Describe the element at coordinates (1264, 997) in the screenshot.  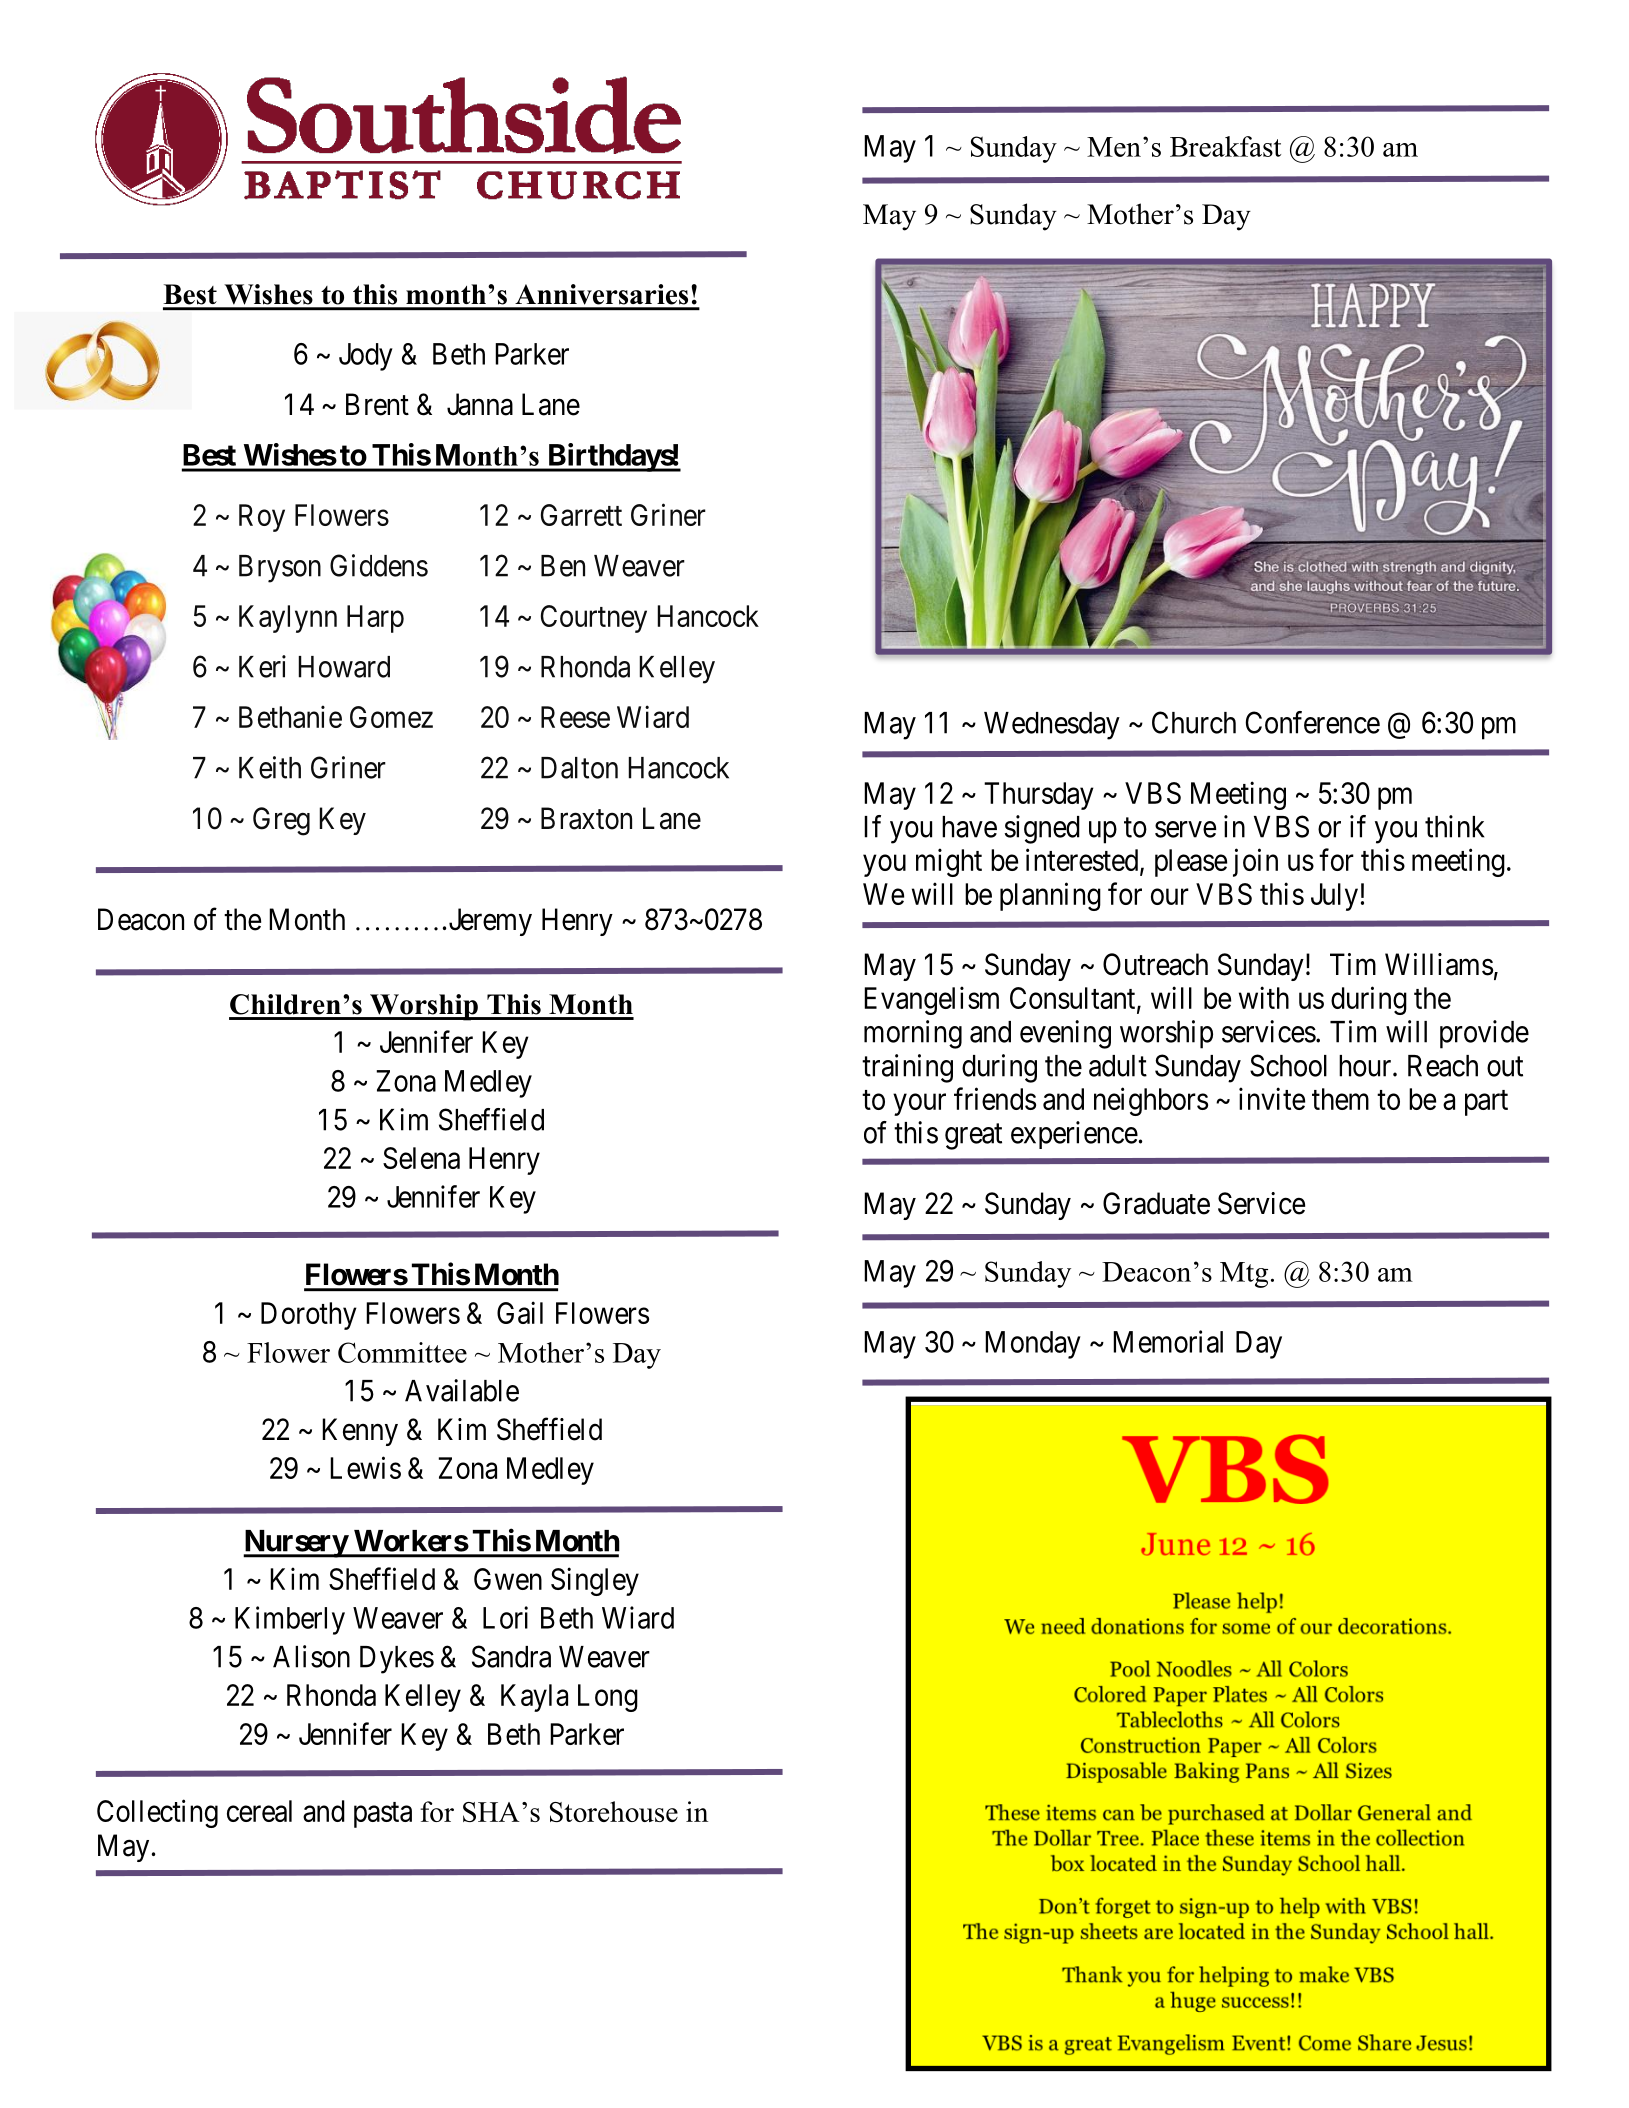
I see `with` at that location.
